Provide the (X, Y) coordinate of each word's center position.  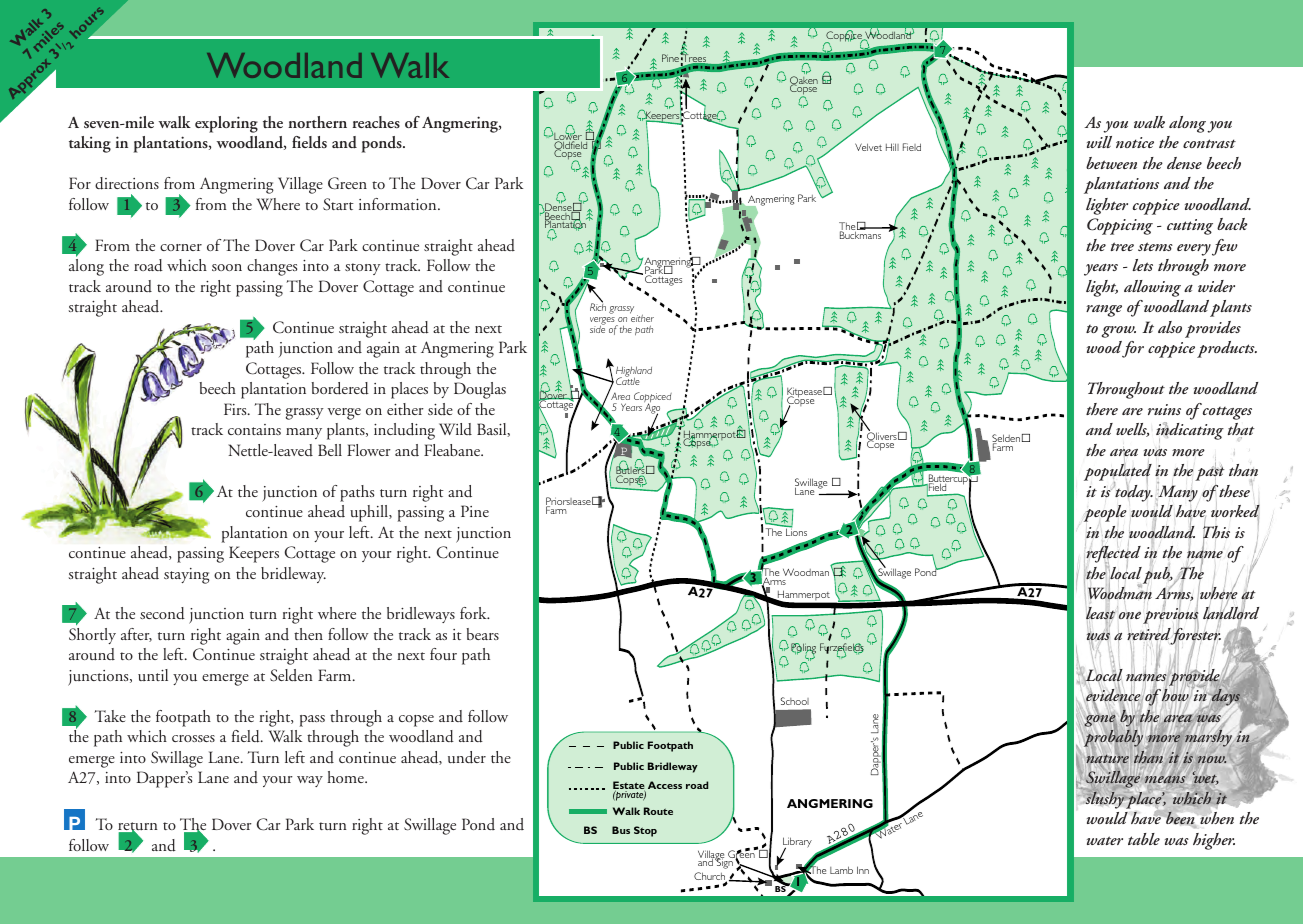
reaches (376, 122)
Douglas (480, 390)
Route (658, 811)
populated (1118, 473)
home (346, 777)
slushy (1106, 799)
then (308, 634)
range (1104, 311)
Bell (330, 450)
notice (1135, 142)
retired (1149, 634)
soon (227, 267)
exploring (226, 124)
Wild (455, 429)
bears (483, 634)
